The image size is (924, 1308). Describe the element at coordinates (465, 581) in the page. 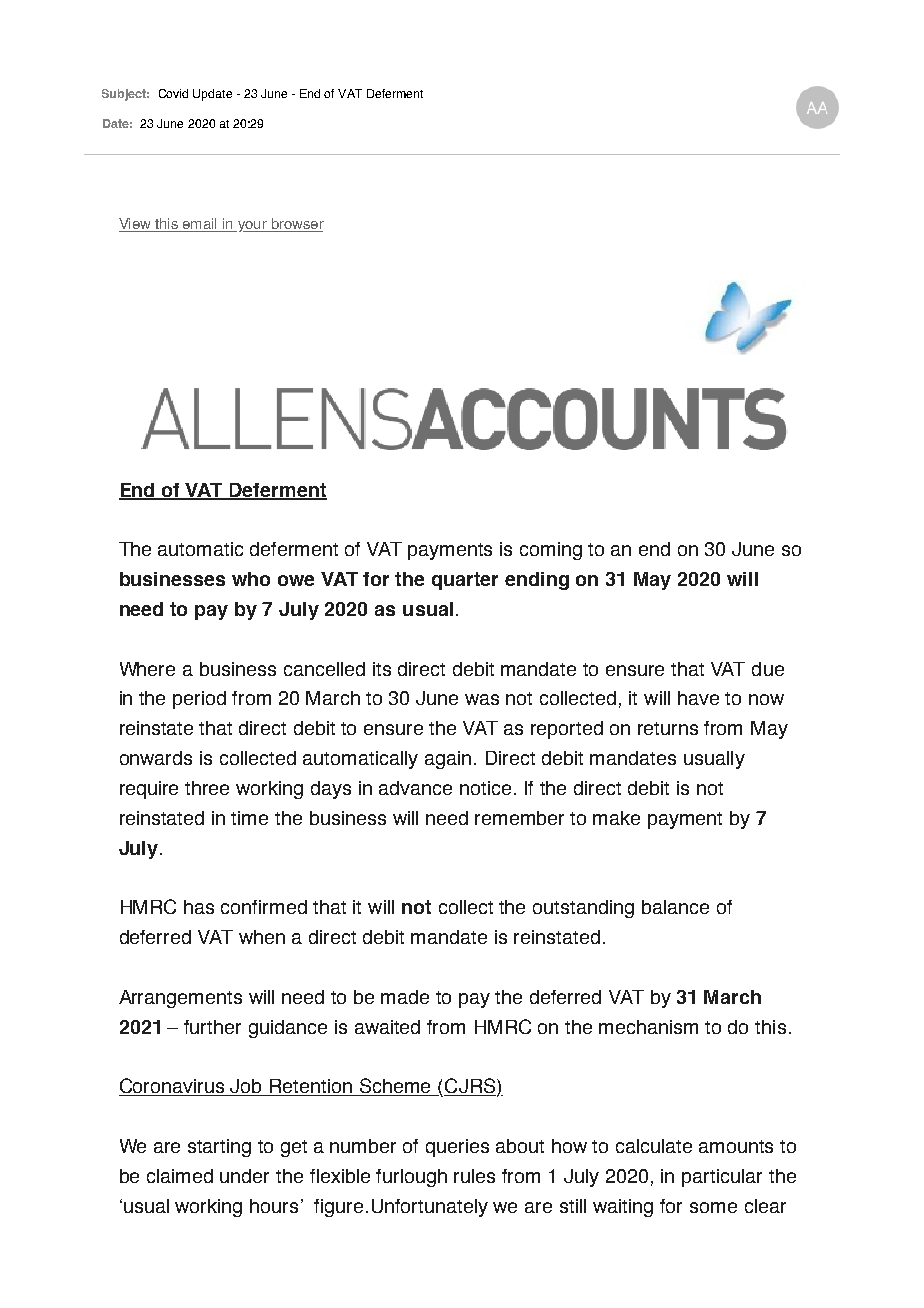

I see `quarter` at that location.
